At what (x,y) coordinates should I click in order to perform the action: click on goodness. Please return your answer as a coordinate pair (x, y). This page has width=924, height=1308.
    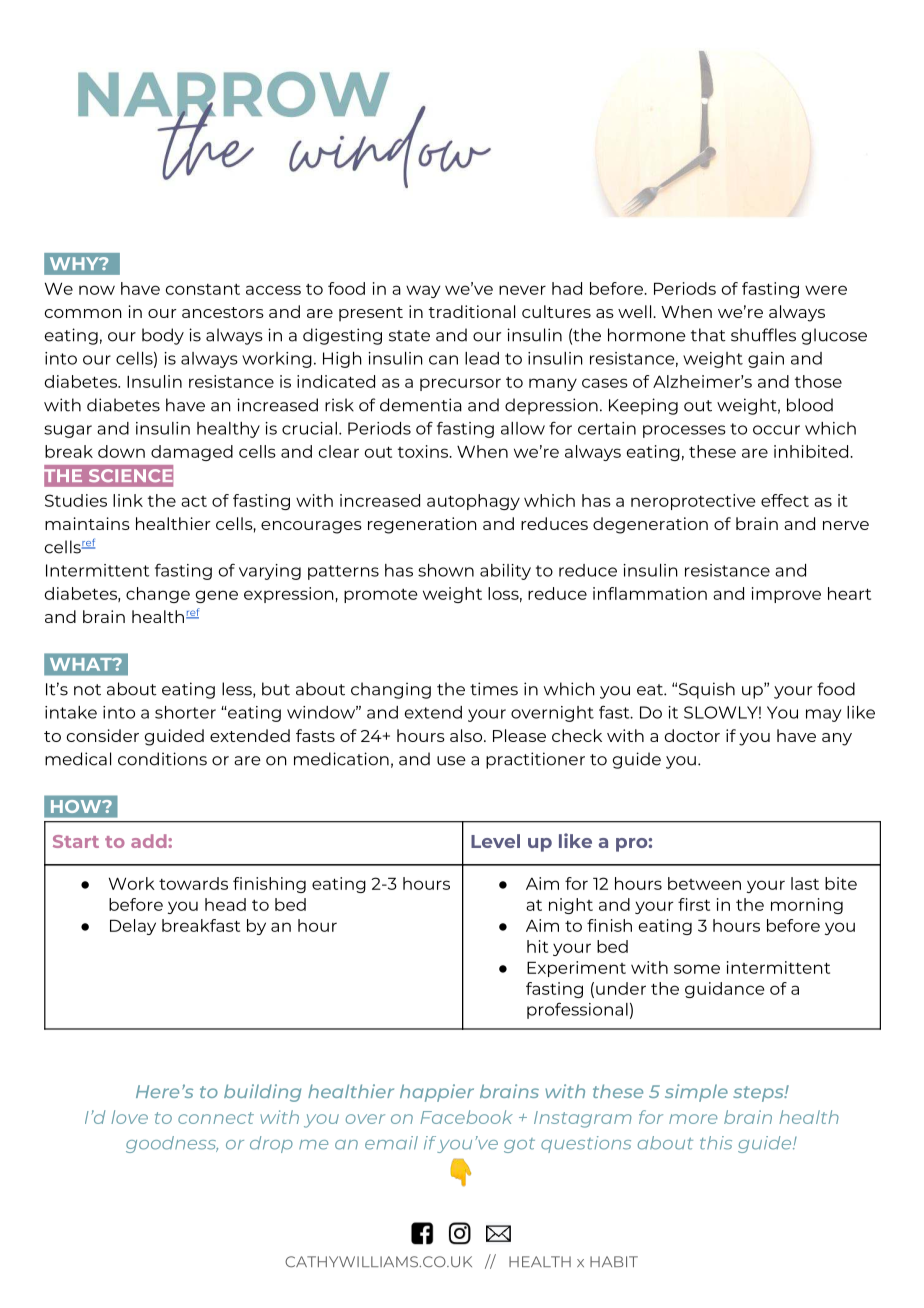
    Looking at the image, I should click on (172, 1144).
